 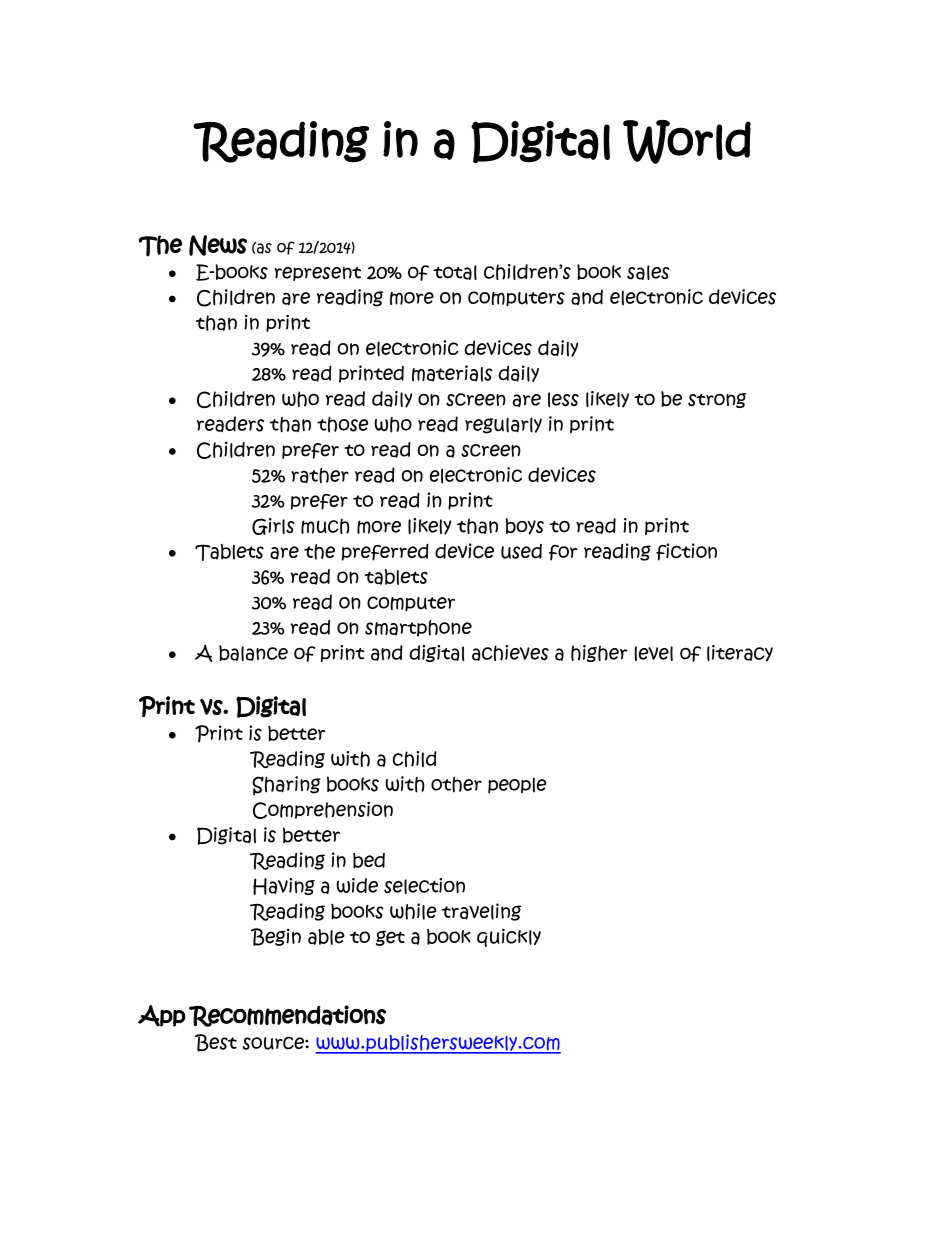 I want to click on traveling, so click(x=481, y=912).
